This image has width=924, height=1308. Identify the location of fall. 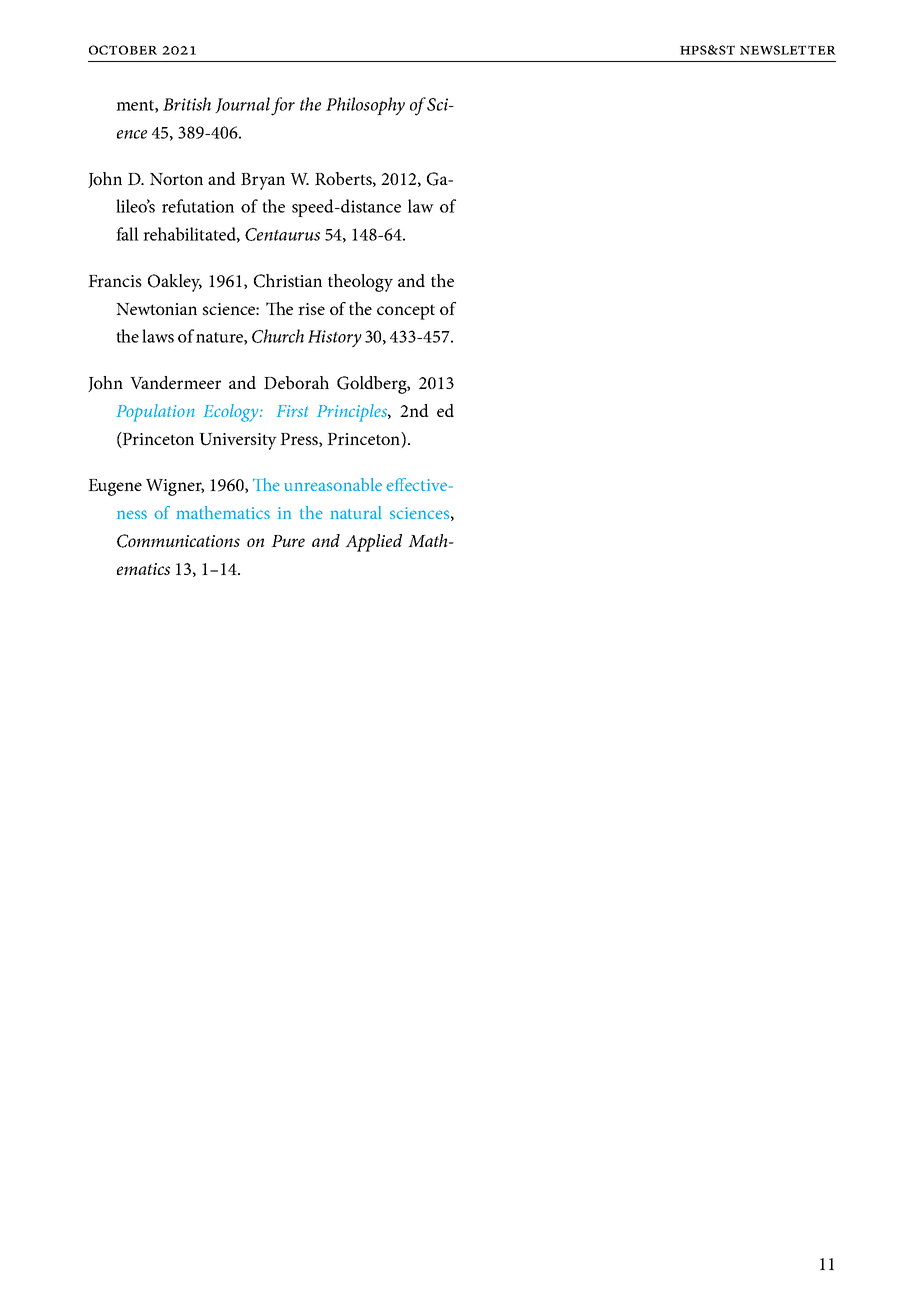
(127, 234).
